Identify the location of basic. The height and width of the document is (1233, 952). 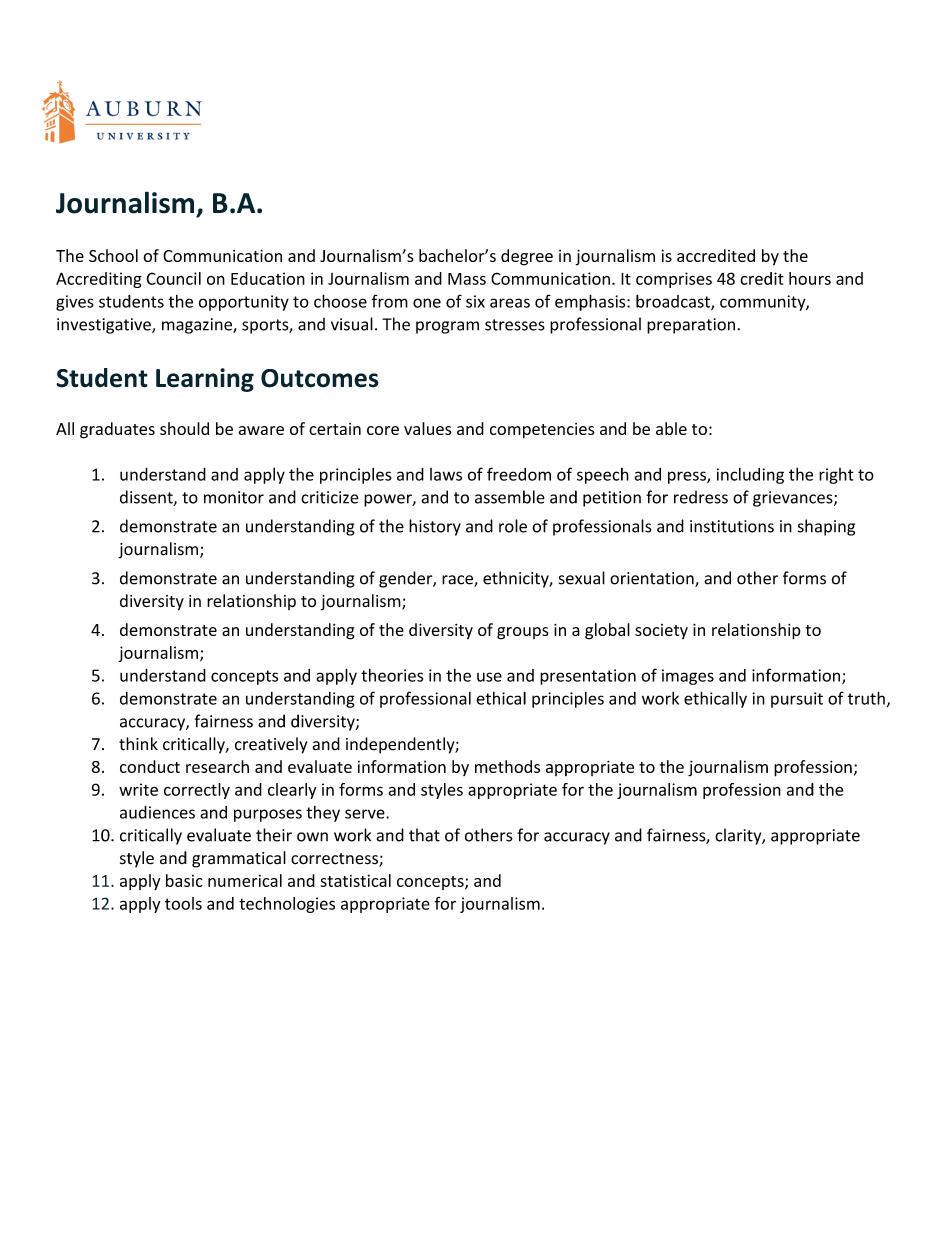
(184, 880).
